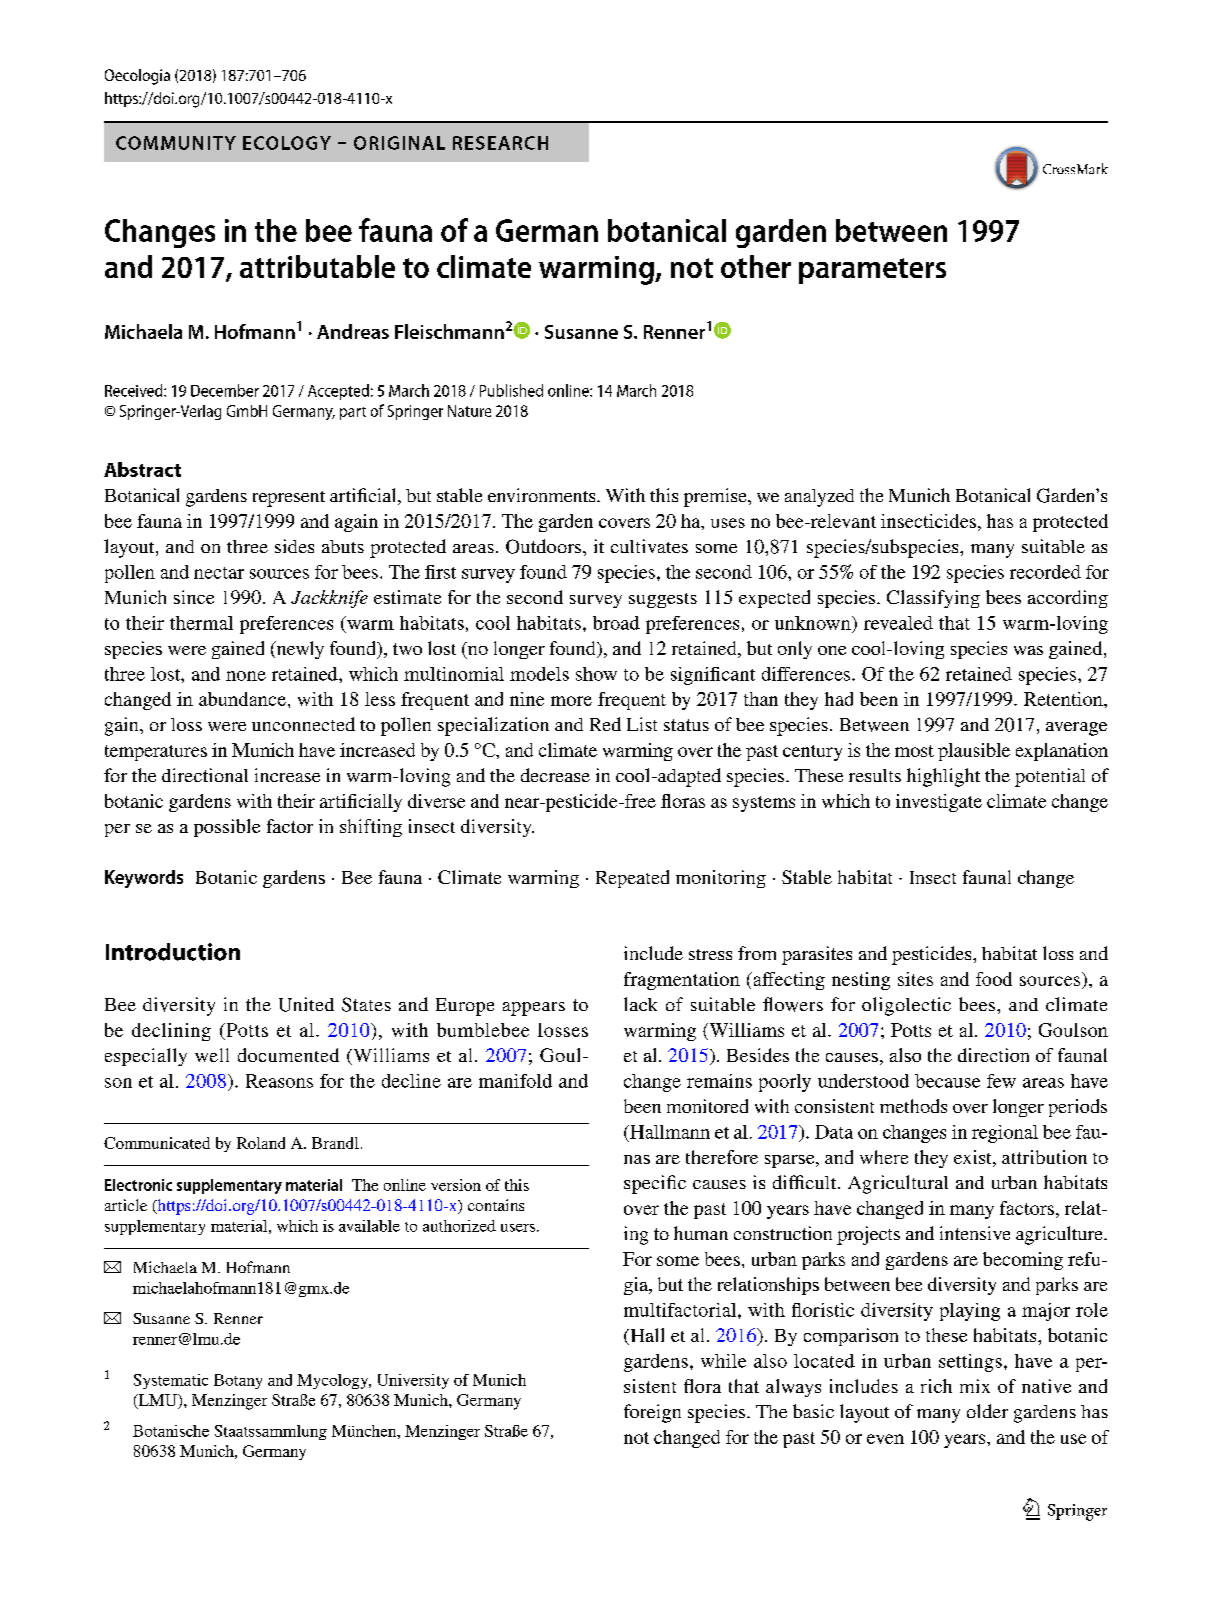 The height and width of the document is (1610, 1212). I want to click on RESEARCH, so click(500, 143).
